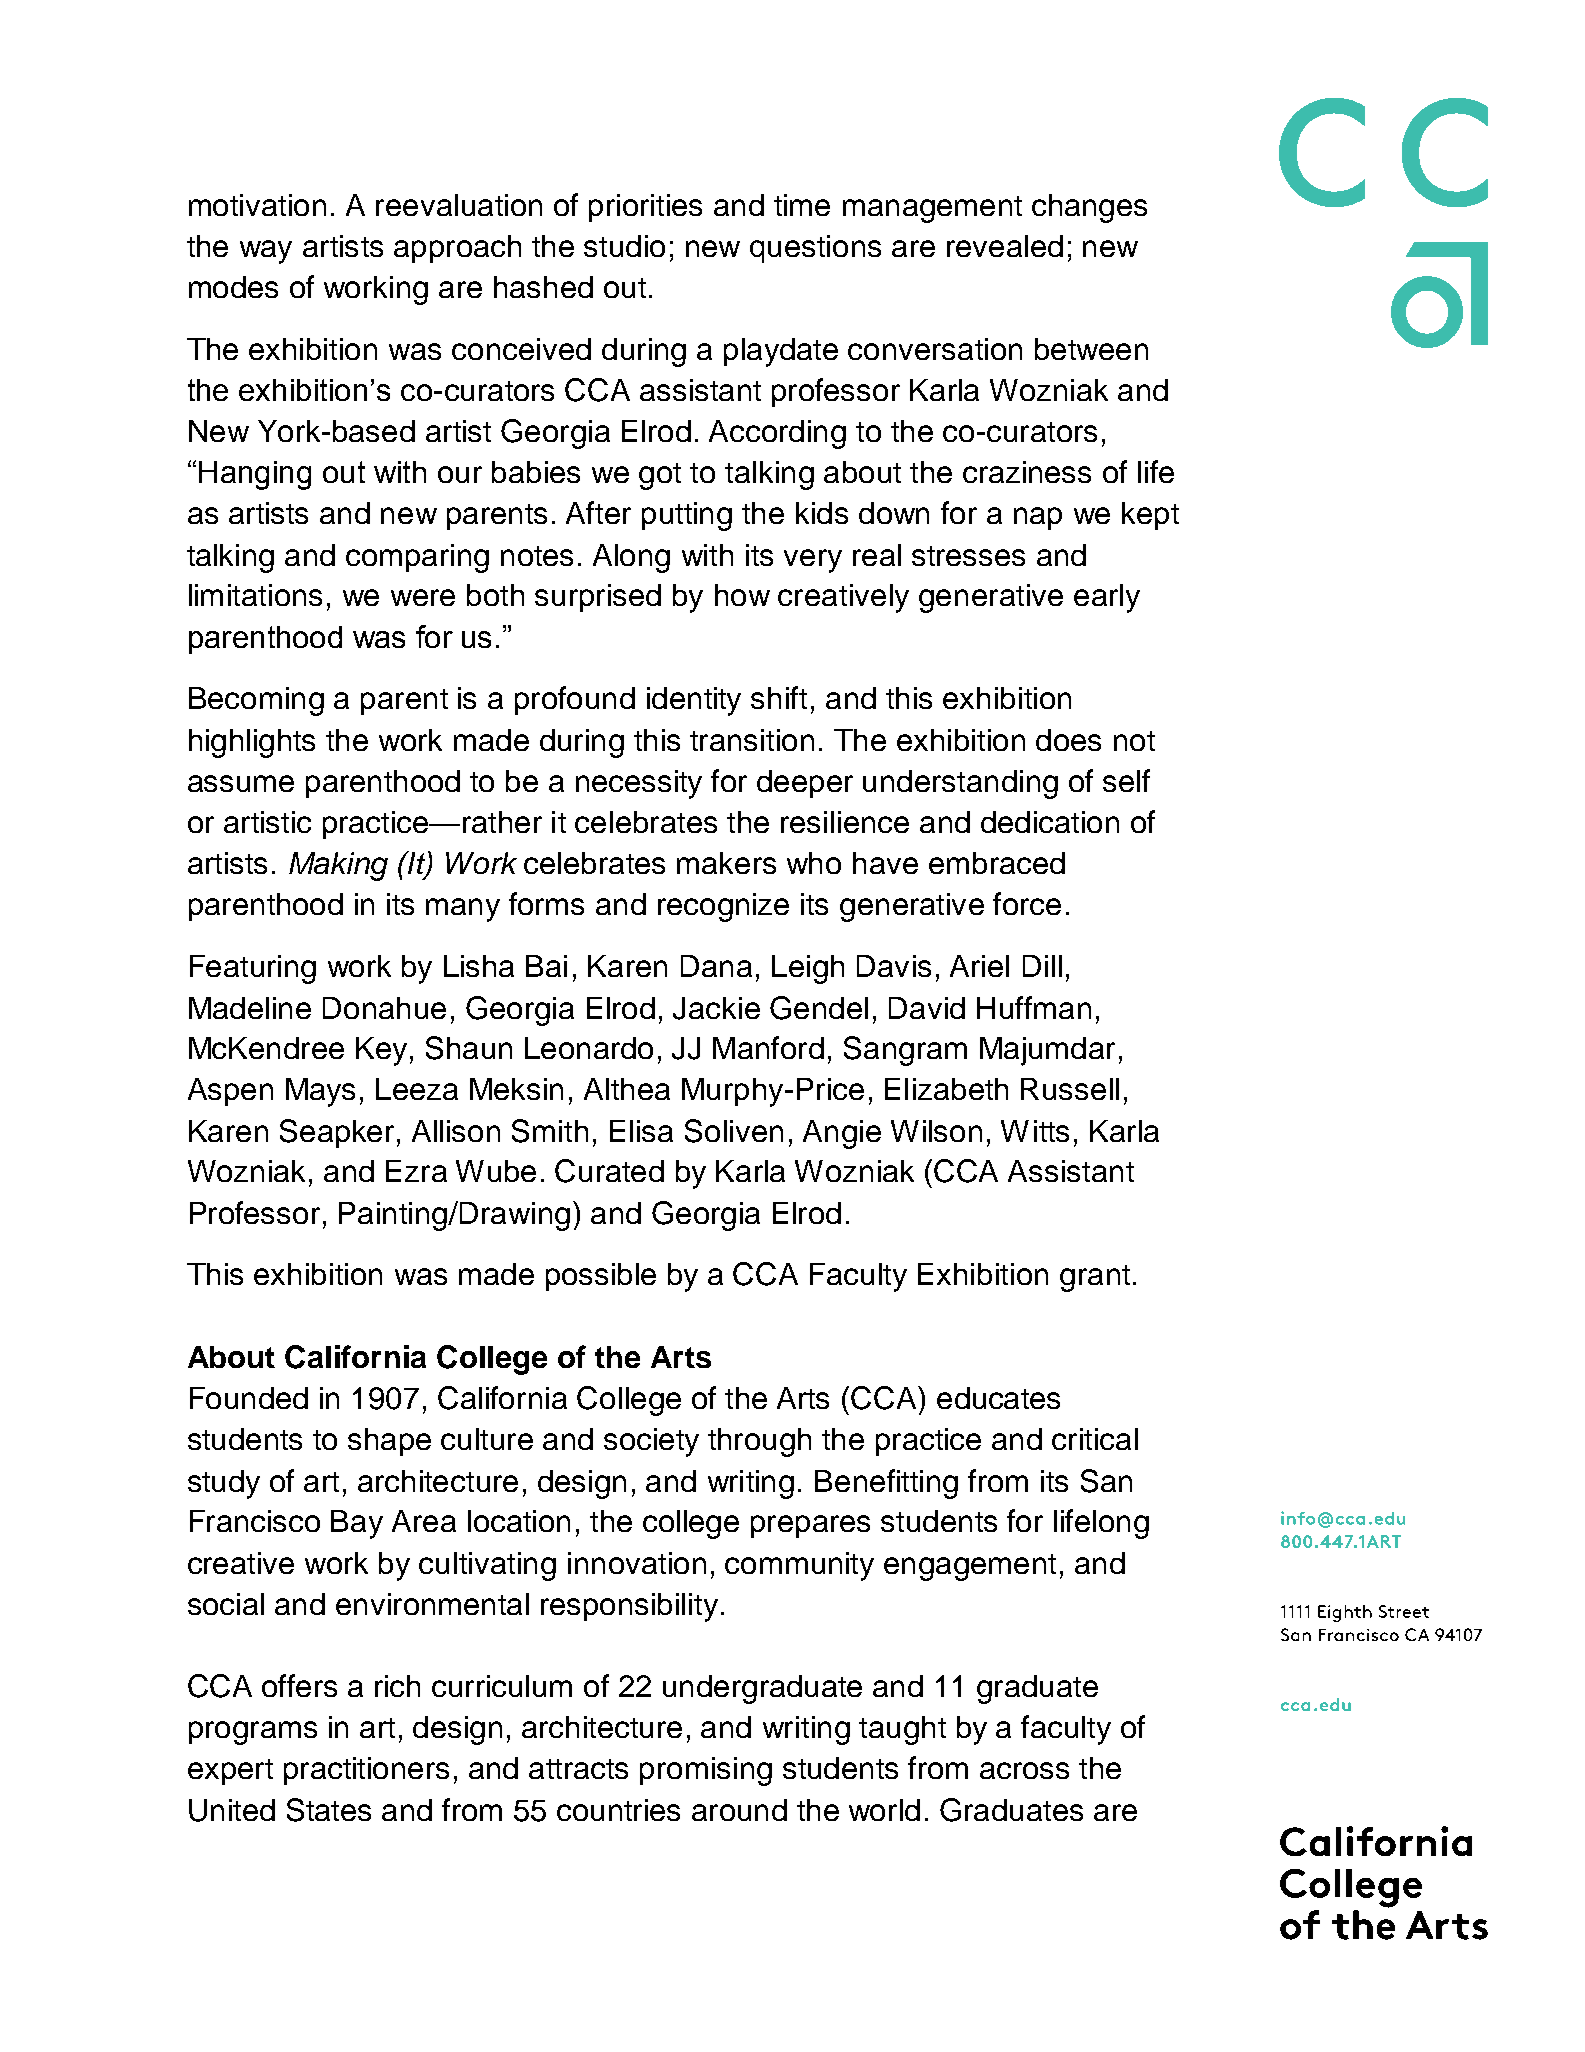 The width and height of the screenshot is (1585, 2052). I want to click on early, so click(1107, 598).
